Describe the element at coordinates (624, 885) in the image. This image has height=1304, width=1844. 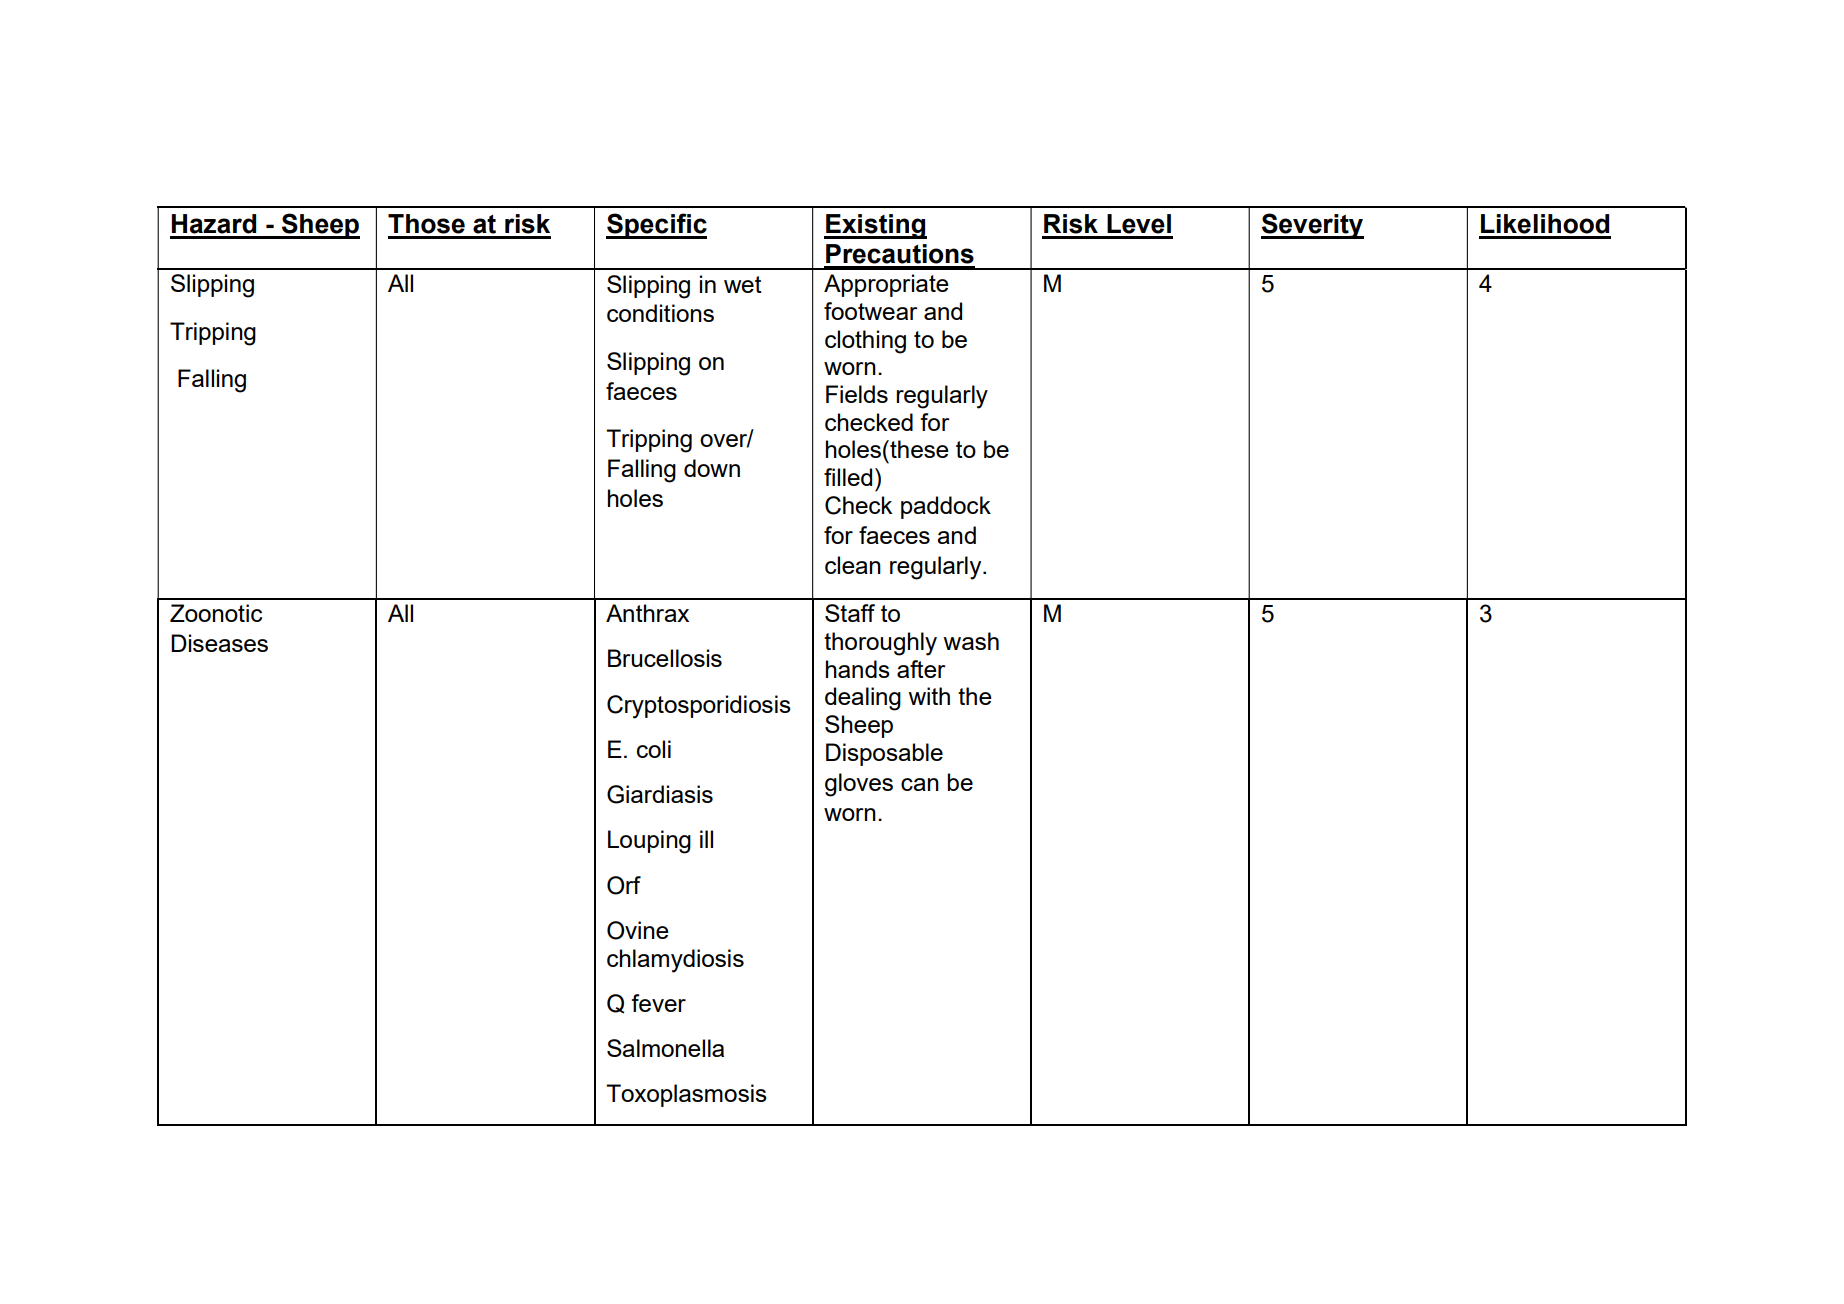
I see `Orf` at that location.
